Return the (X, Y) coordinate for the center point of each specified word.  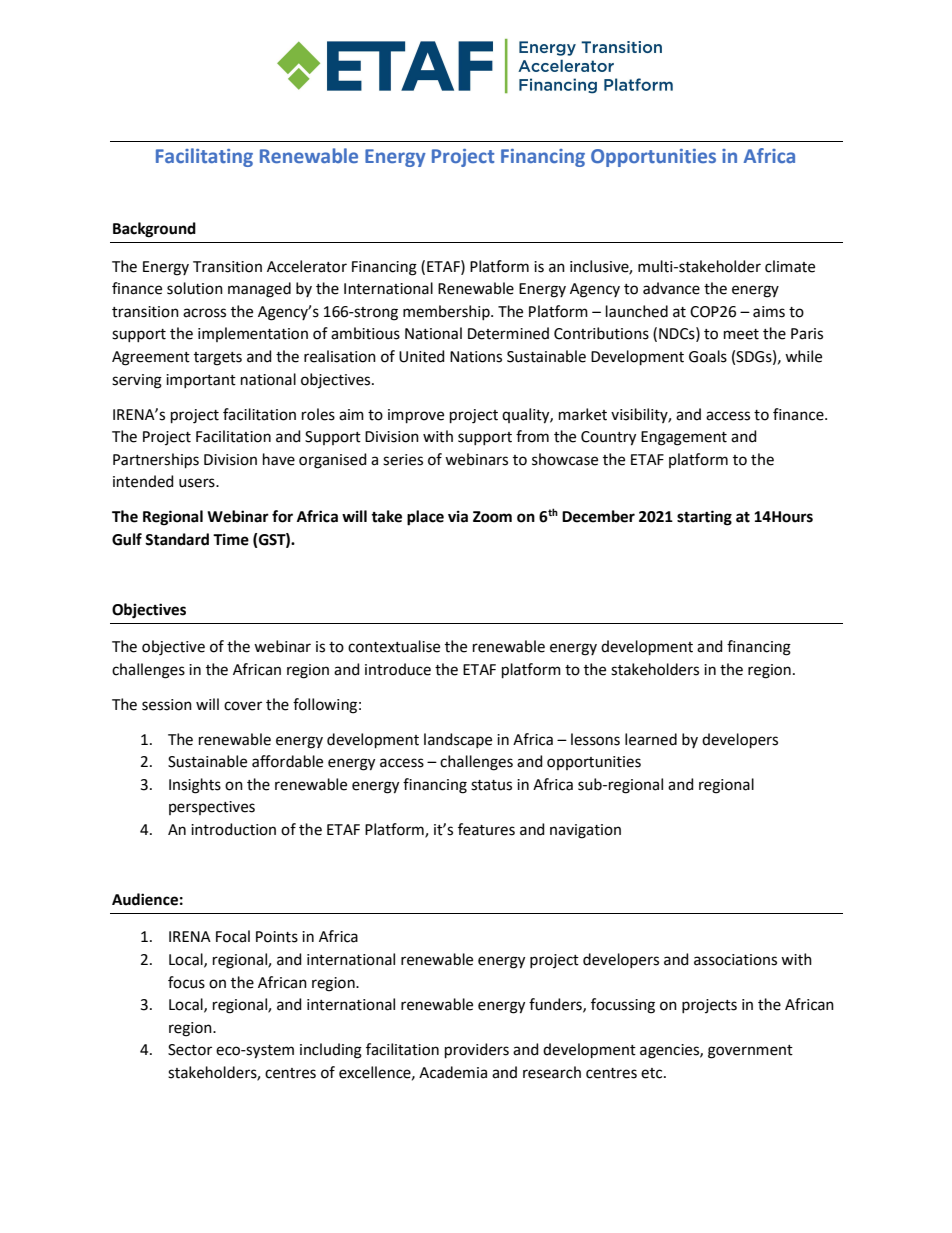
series (403, 460)
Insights (195, 786)
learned (651, 739)
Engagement (684, 438)
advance (671, 288)
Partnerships (156, 460)
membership (447, 312)
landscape (458, 740)
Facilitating (204, 157)
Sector (190, 1050)
